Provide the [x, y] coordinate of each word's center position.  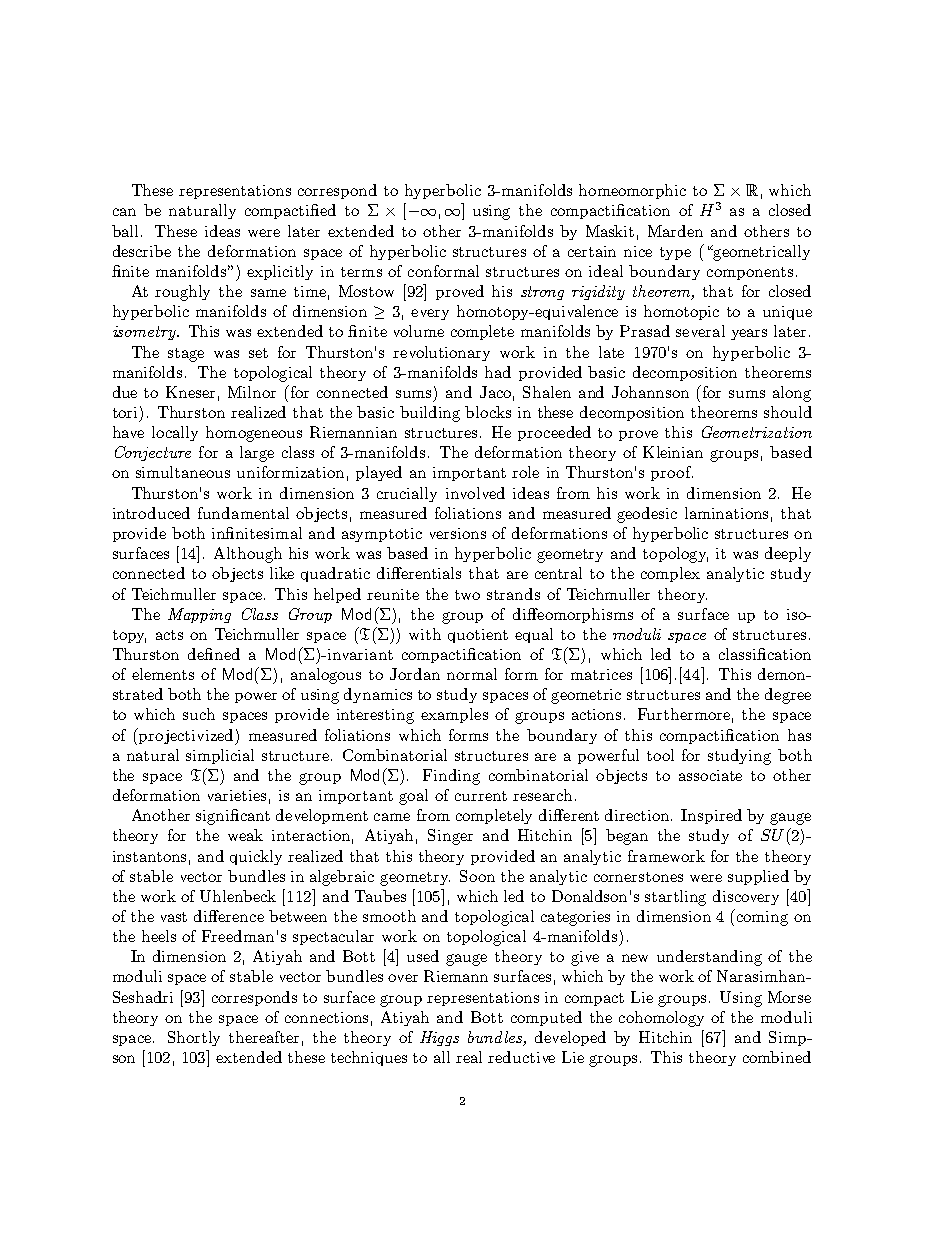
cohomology [661, 1019]
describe [142, 251]
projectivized [186, 736]
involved [475, 493]
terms [361, 272]
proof [672, 473]
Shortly [194, 1038]
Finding [451, 777]
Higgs [439, 1038]
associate [710, 775]
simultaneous [183, 472]
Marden [675, 231]
